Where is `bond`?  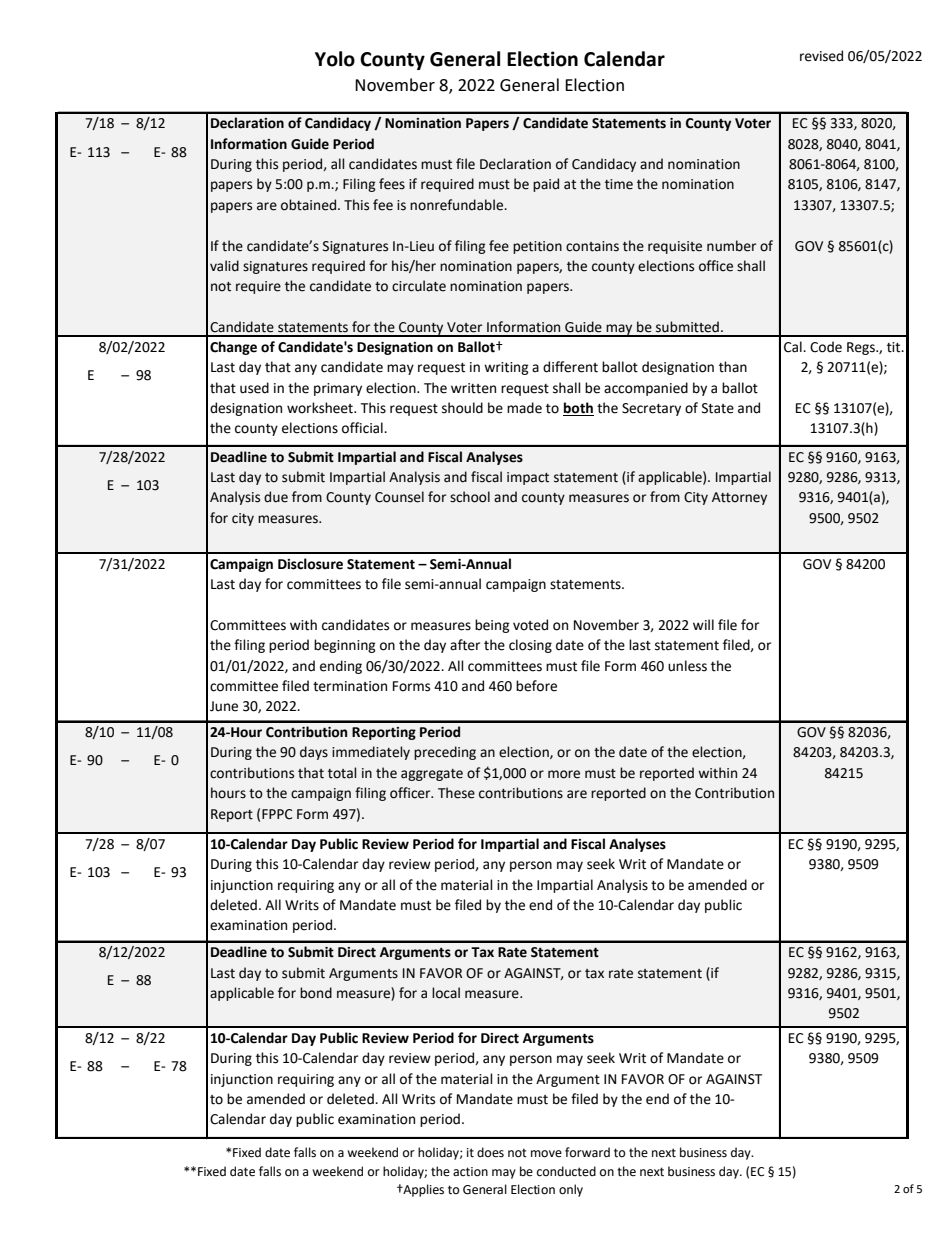 bond is located at coordinates (316, 993).
